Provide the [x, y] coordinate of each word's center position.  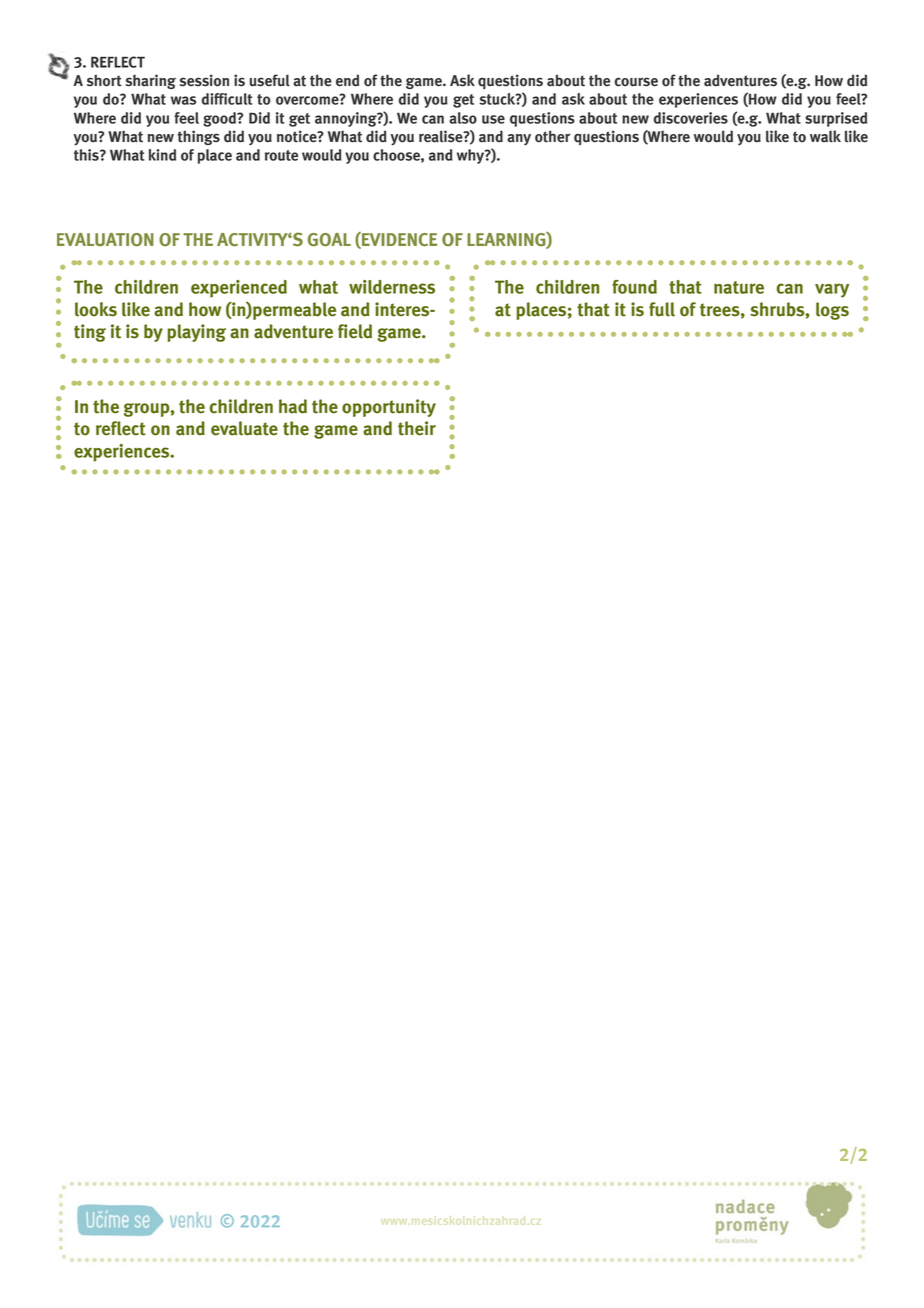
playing [196, 333]
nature [739, 287]
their [417, 428]
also [463, 118]
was [183, 100]
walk [825, 136]
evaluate [244, 428]
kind [162, 155]
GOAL [329, 239]
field [355, 331]
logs [832, 311]
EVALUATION [105, 239]
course [636, 82]
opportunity [389, 408]
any [519, 140]
